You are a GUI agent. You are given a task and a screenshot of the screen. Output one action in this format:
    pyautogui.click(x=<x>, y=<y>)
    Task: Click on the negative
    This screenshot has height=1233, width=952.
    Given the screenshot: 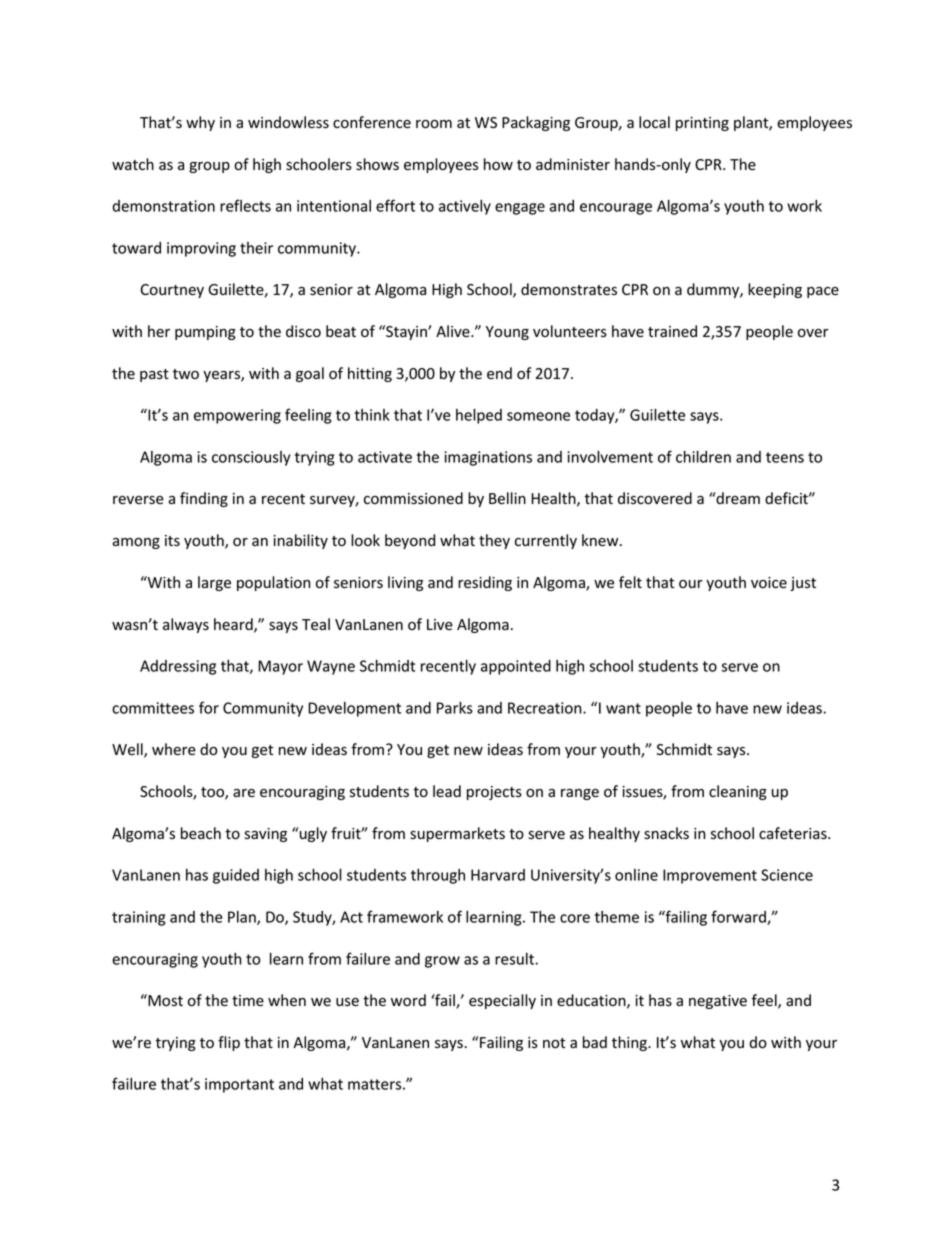 What is the action you would take?
    pyautogui.click(x=718, y=1002)
